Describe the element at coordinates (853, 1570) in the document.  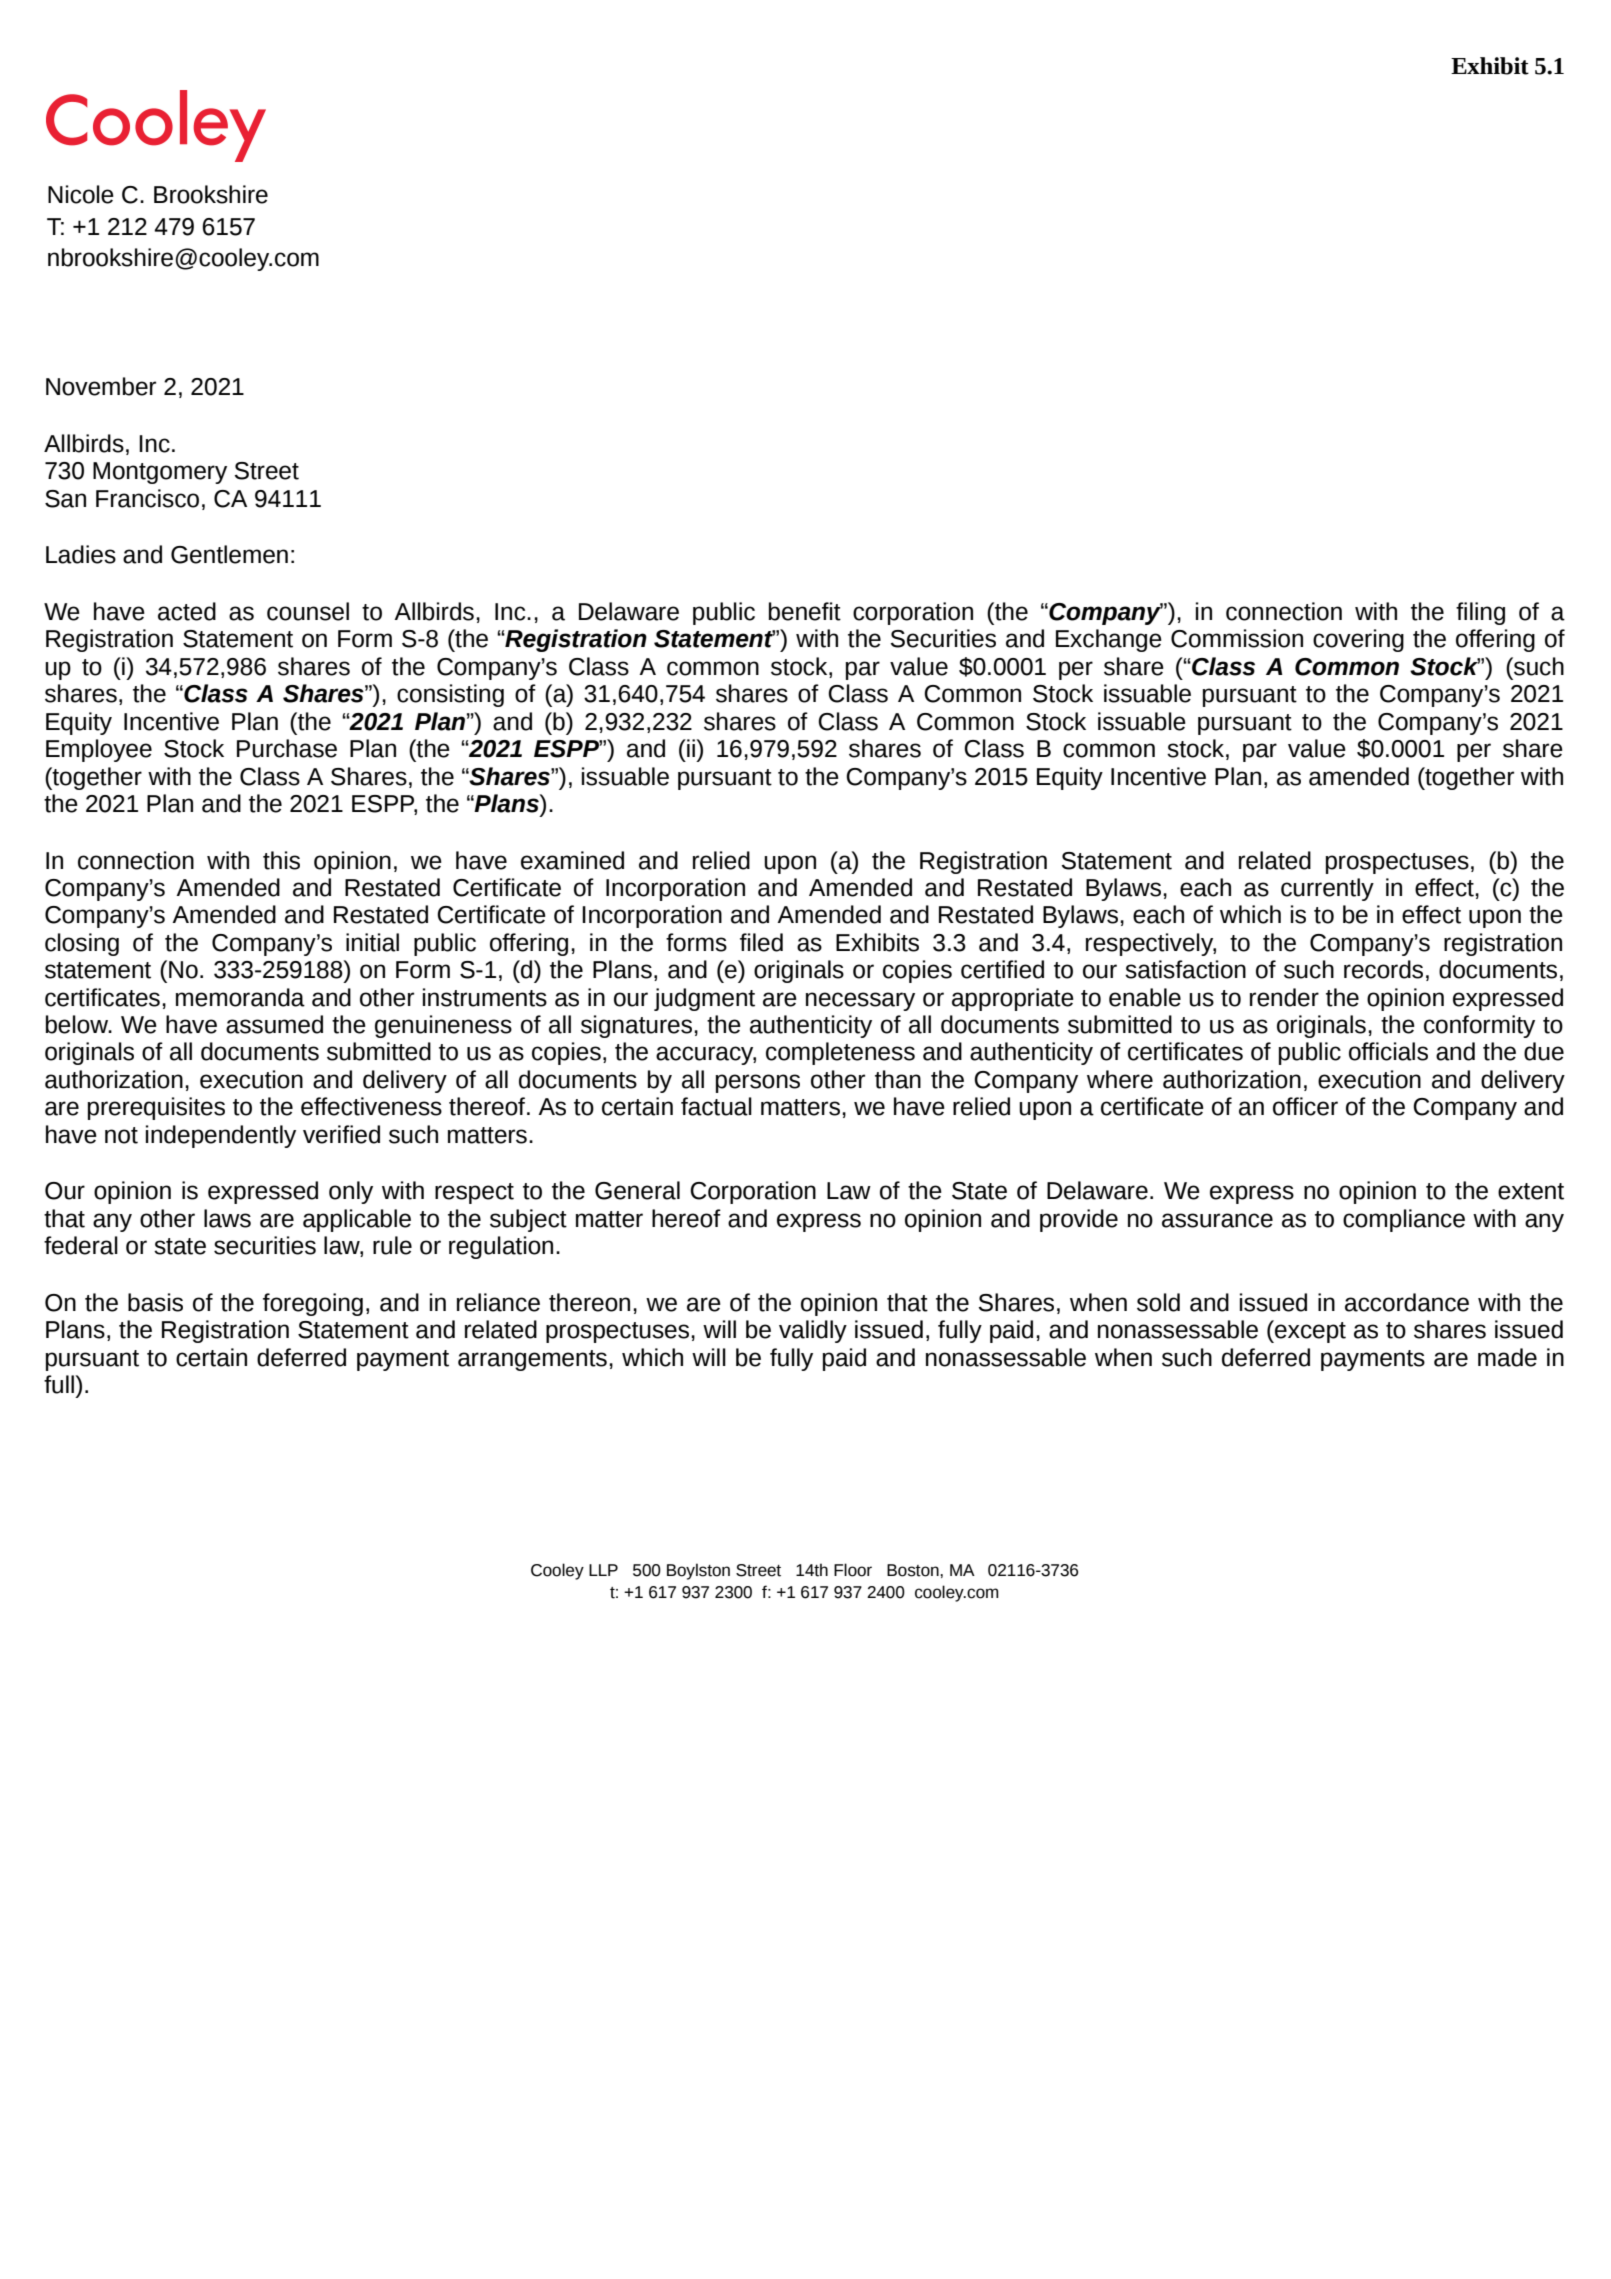
I see `Floor` at that location.
